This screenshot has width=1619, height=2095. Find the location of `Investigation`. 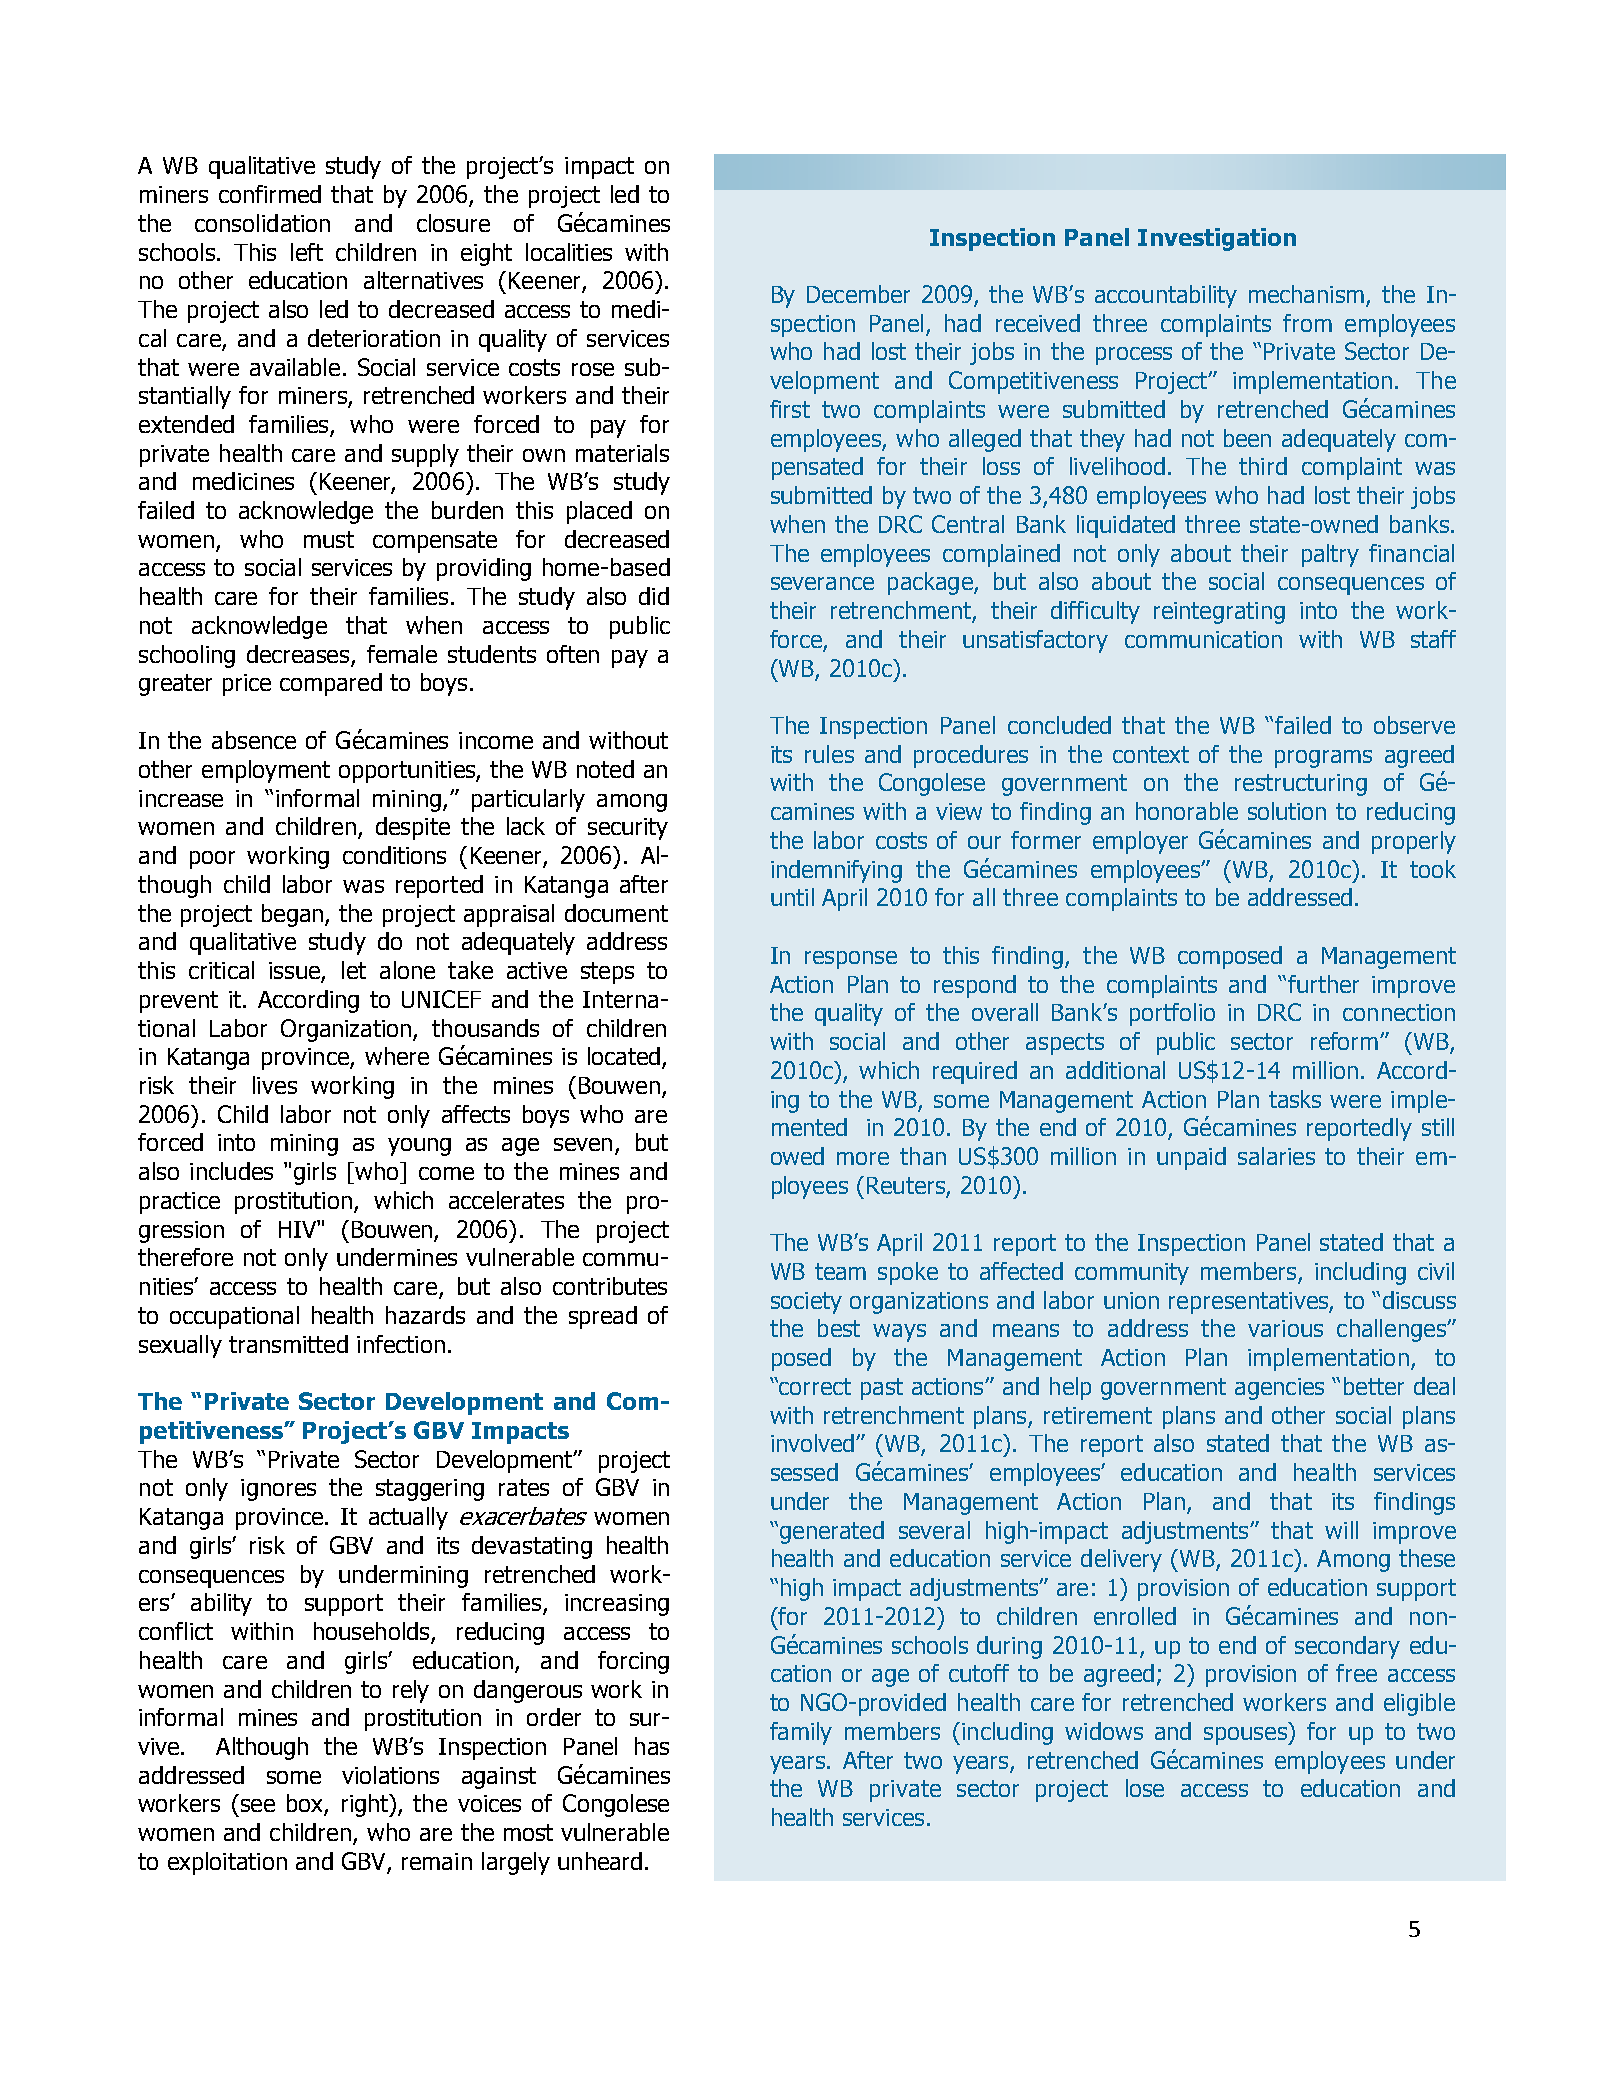

Investigation is located at coordinates (1217, 239).
